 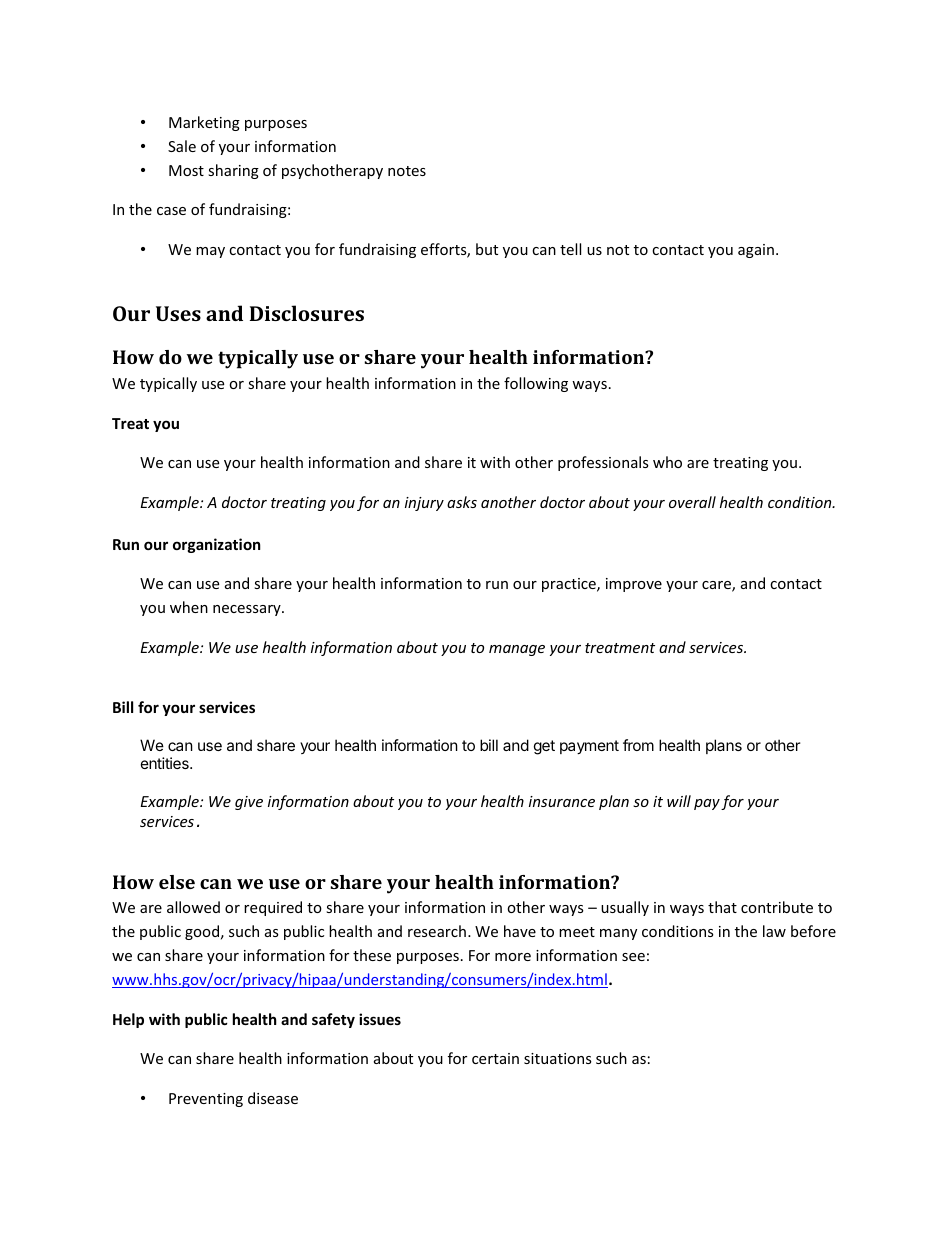 What do you see at coordinates (517, 650) in the page?
I see `manage` at bounding box center [517, 650].
